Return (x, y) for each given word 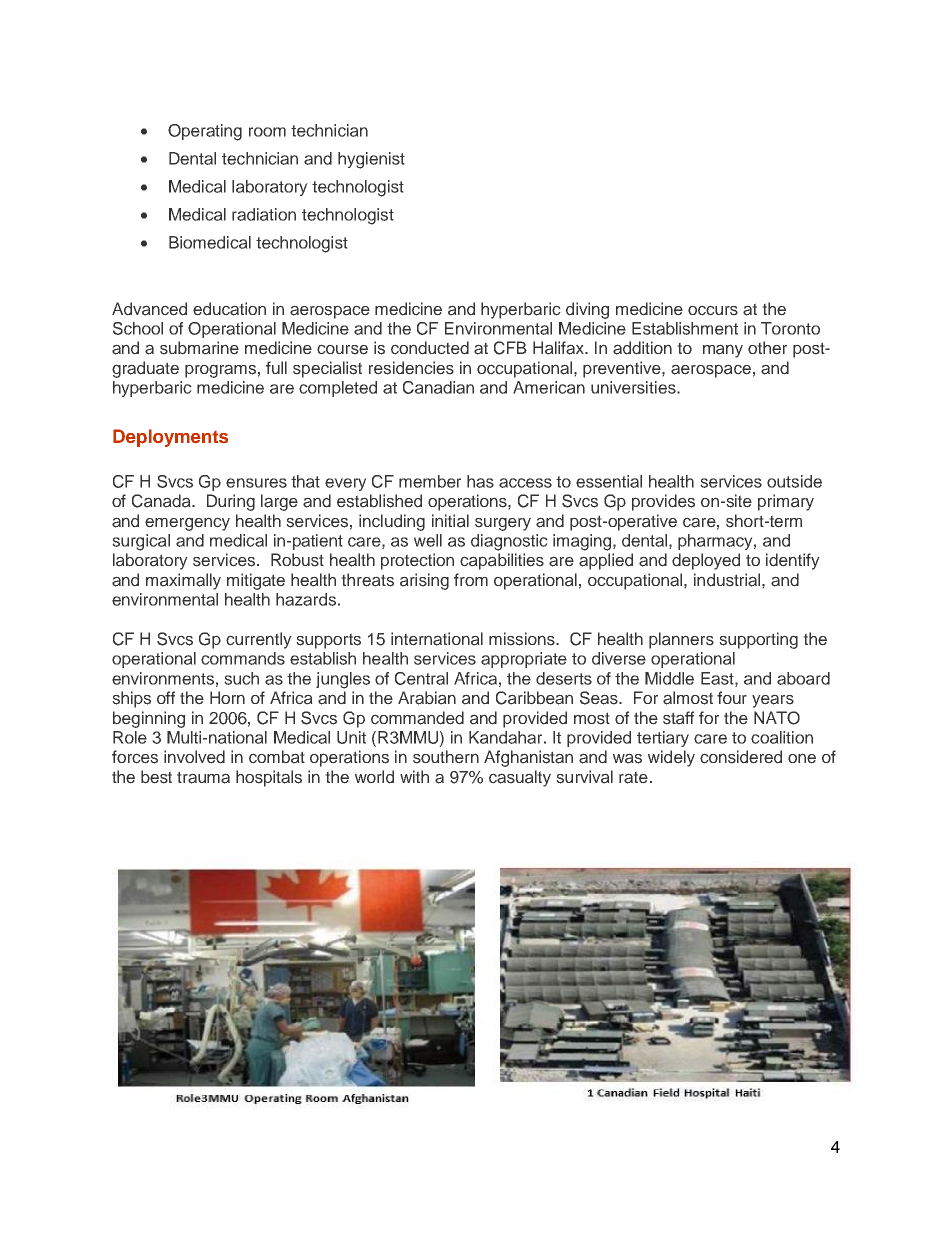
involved (194, 757)
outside (794, 481)
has (480, 481)
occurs (713, 310)
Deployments (170, 438)
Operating (205, 132)
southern (446, 757)
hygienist (371, 160)
